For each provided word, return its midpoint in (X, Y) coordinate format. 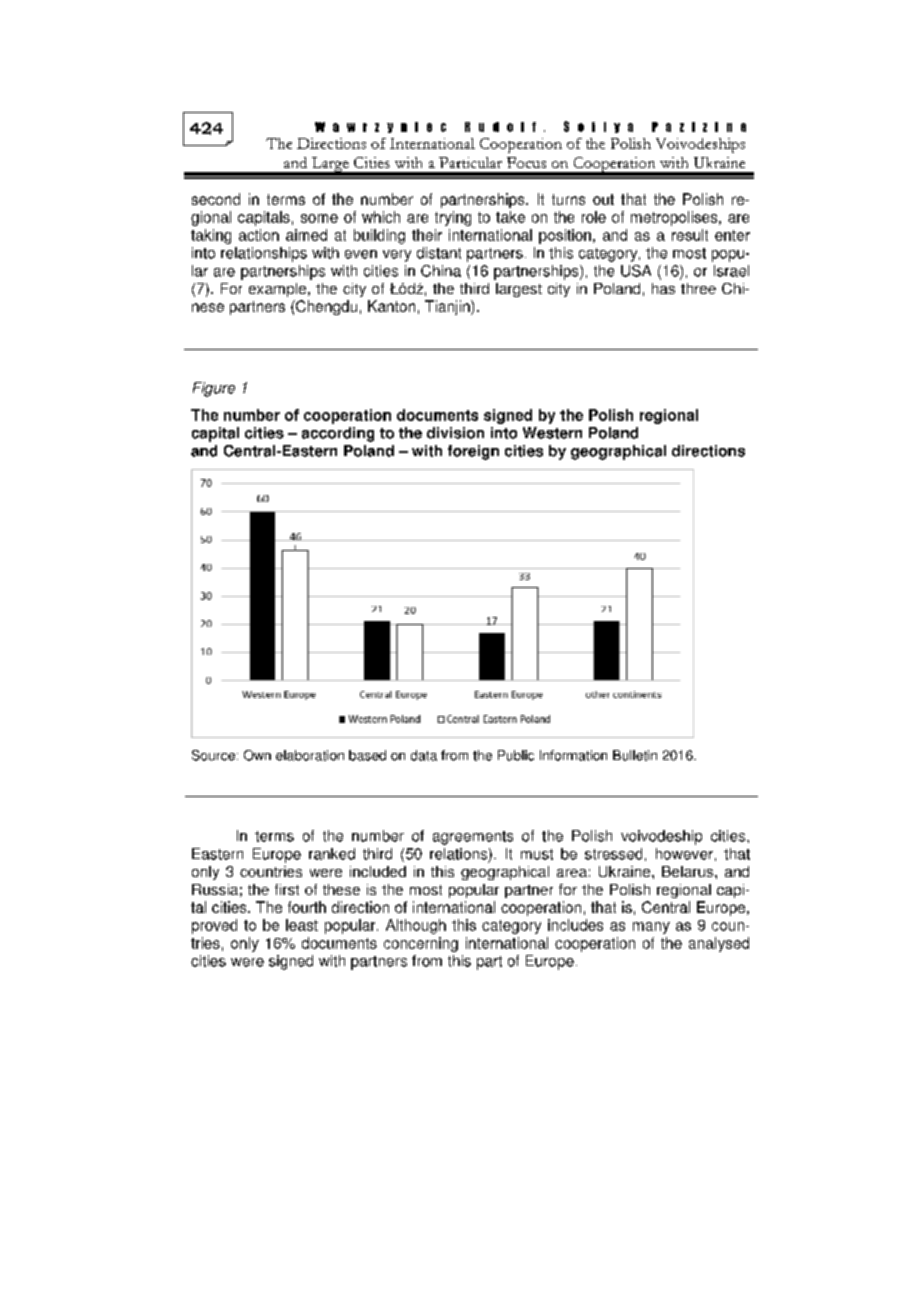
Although (416, 926)
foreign (473, 452)
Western (552, 433)
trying (453, 218)
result (690, 235)
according (338, 434)
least (302, 925)
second (216, 199)
